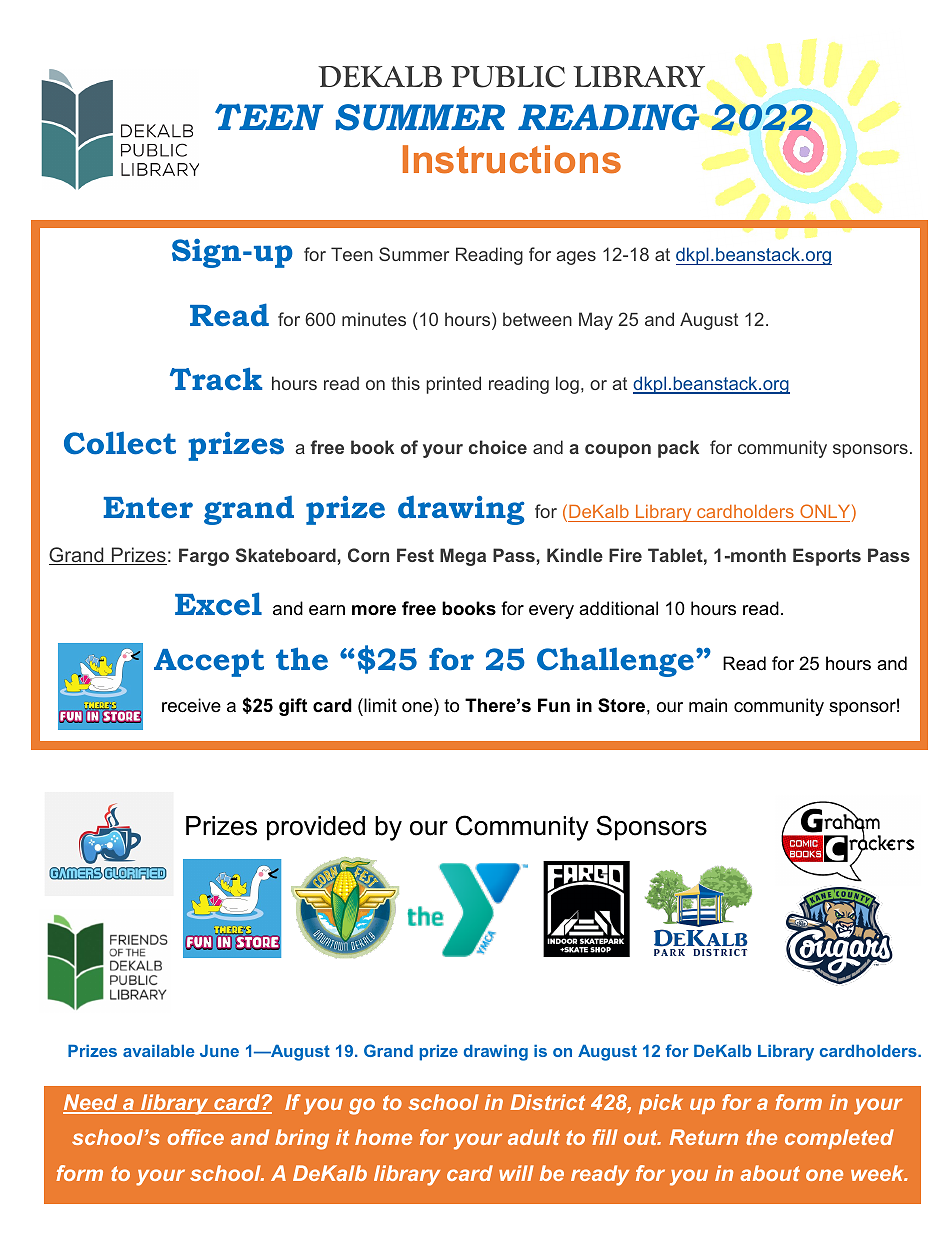 The width and height of the image is (952, 1233). Describe the element at coordinates (576, 258) in the image. I see `ages` at that location.
